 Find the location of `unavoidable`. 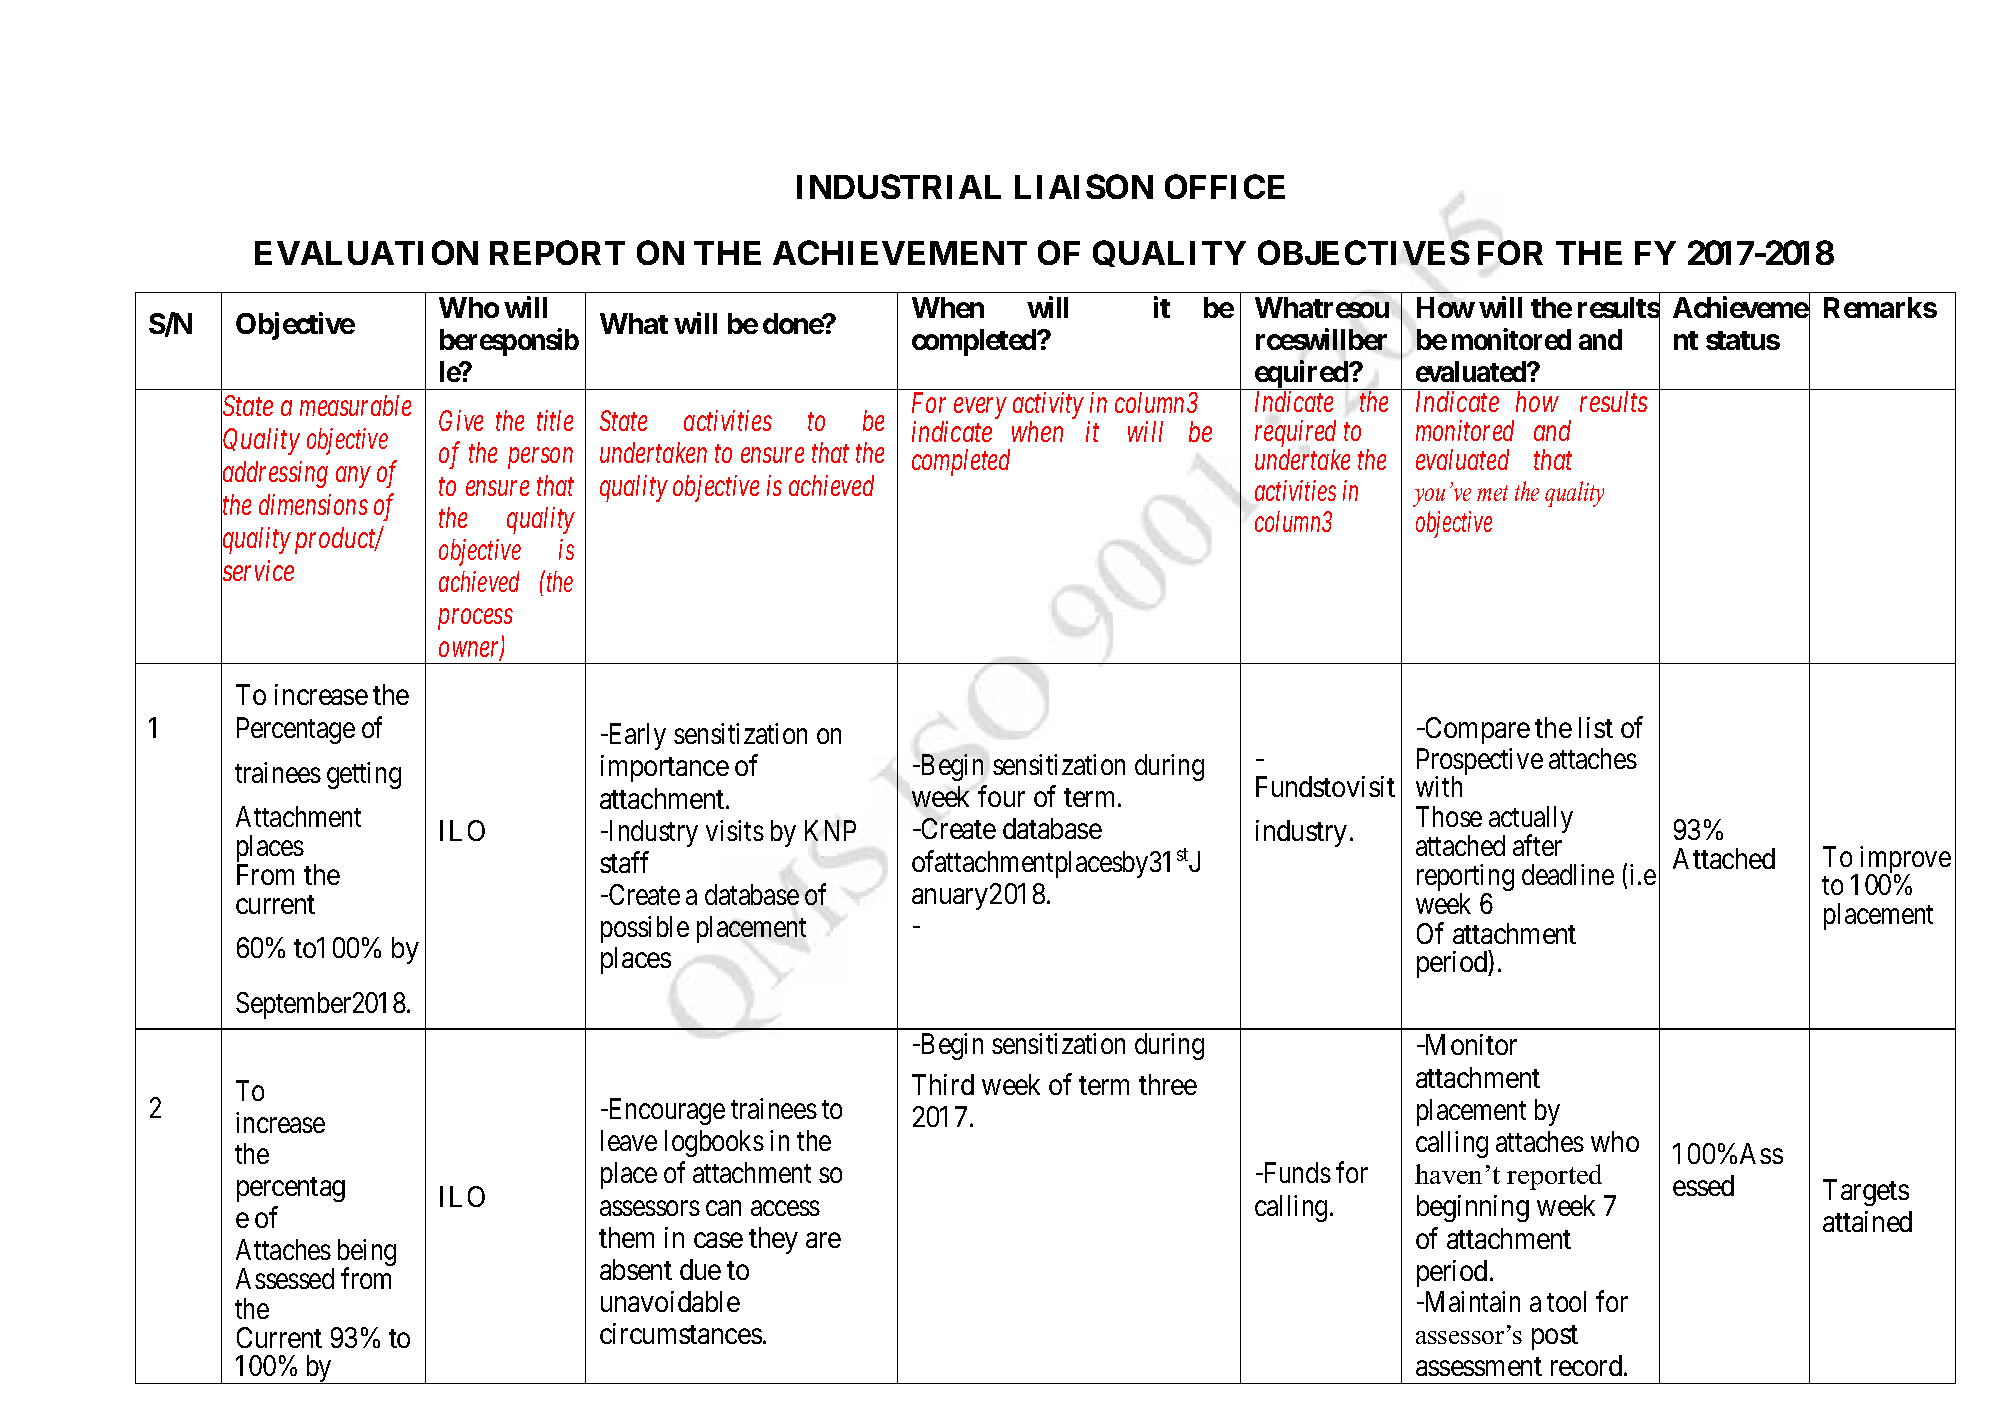

unavoidable is located at coordinates (670, 1301).
